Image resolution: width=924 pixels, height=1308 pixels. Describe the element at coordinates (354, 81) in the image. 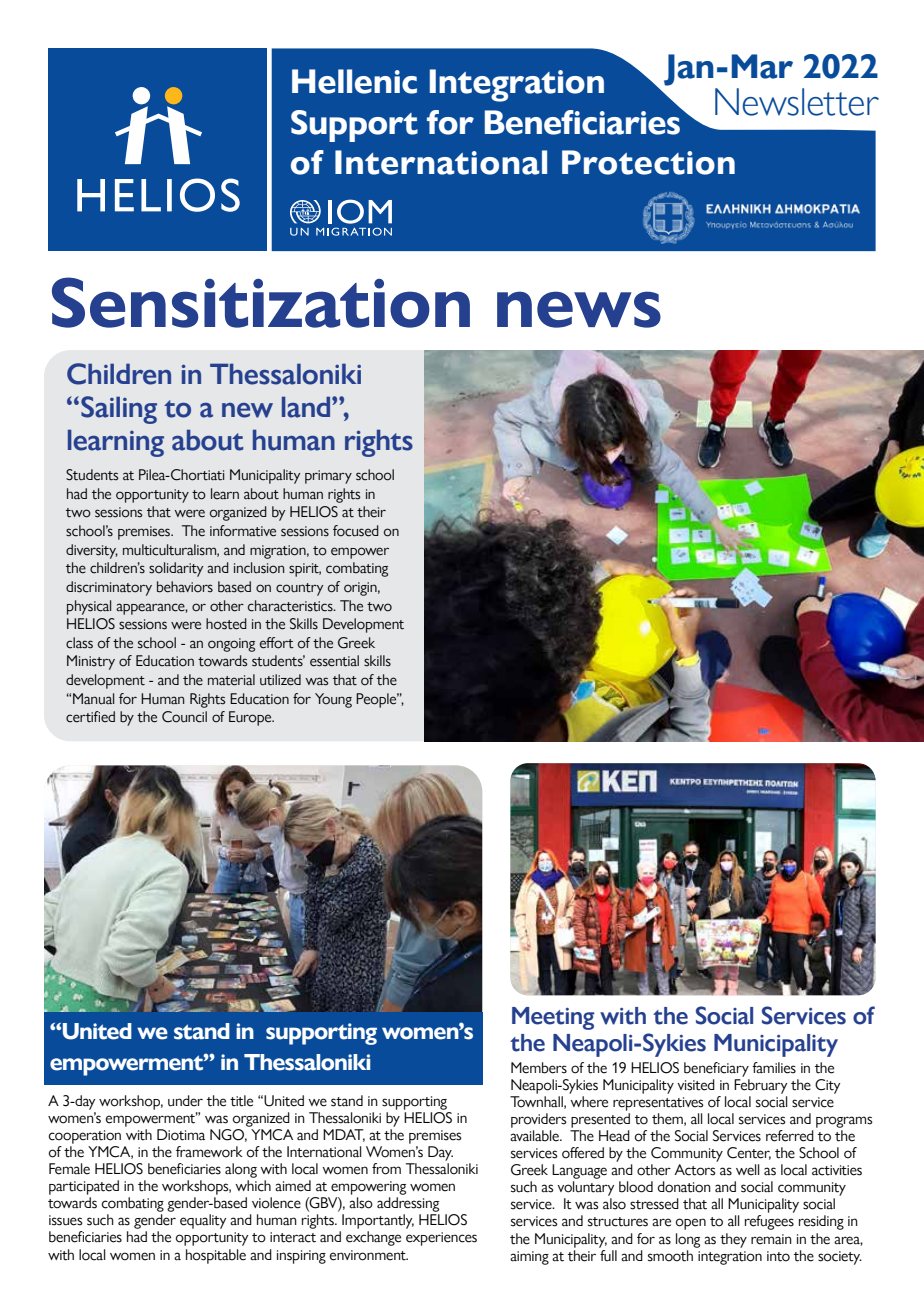

I see `Hellenic` at that location.
